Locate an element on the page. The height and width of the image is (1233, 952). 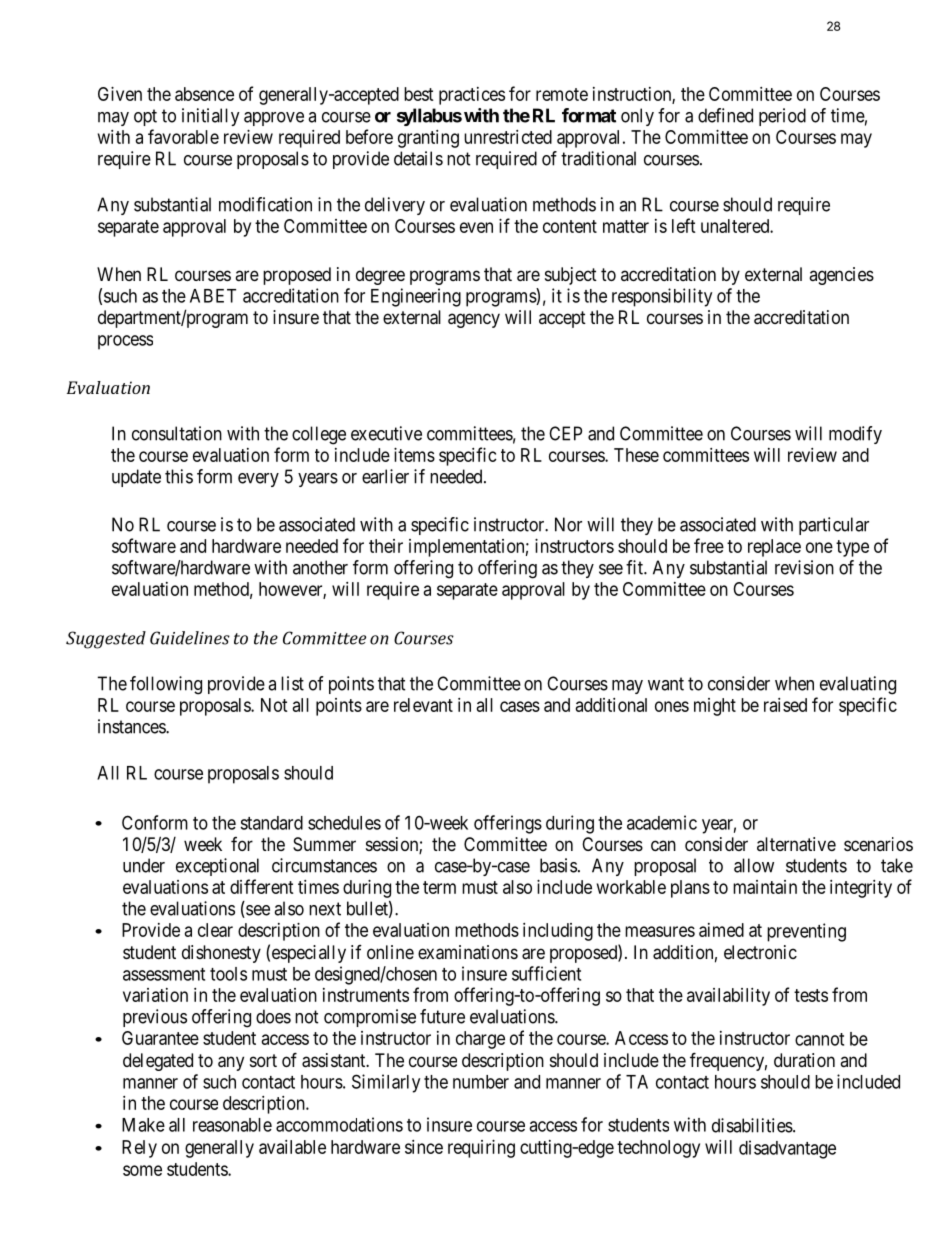
modify is located at coordinates (855, 435).
